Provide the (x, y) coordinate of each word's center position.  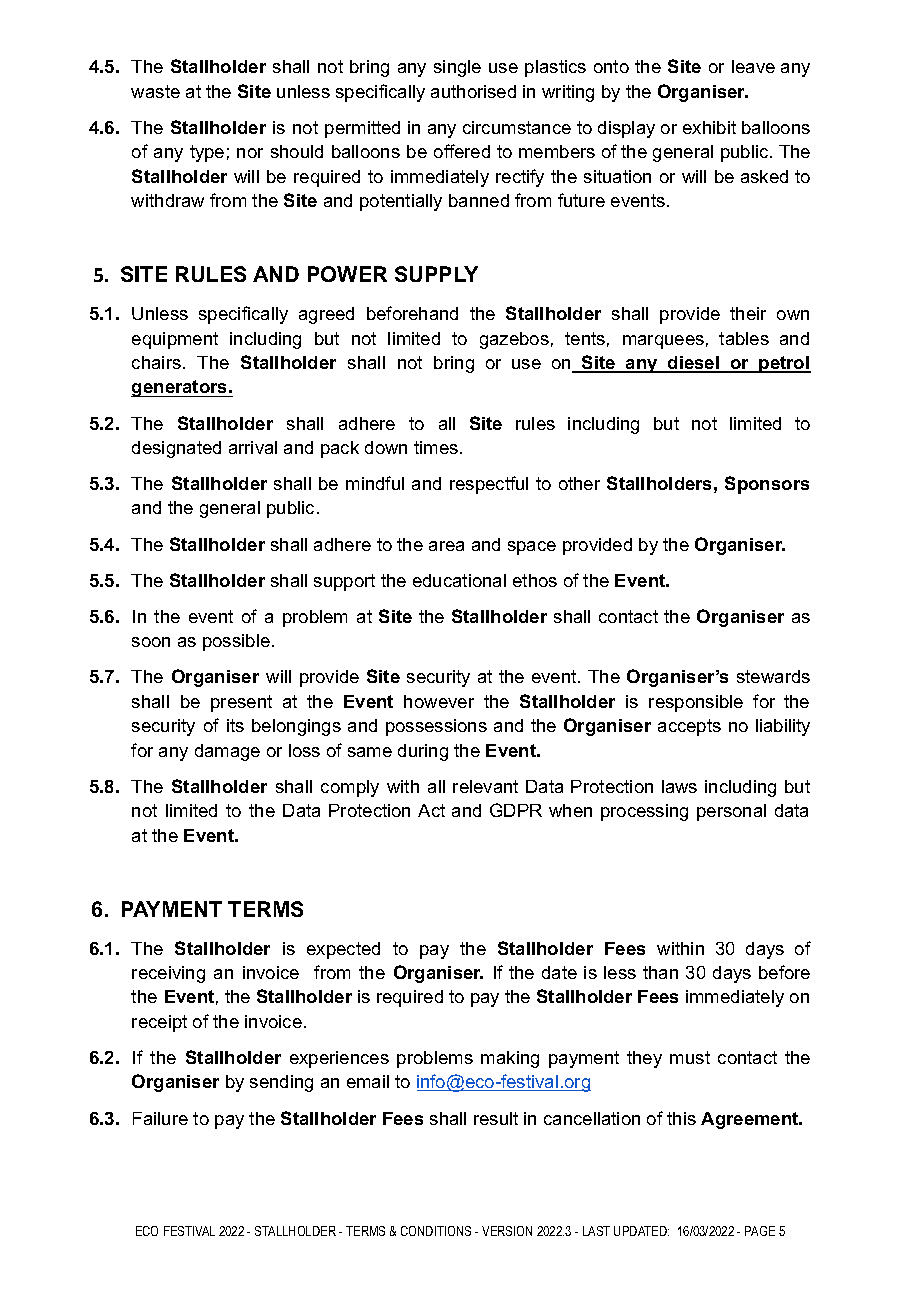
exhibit (709, 127)
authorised (473, 91)
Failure (160, 1118)
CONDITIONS (436, 1231)
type (207, 153)
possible (236, 642)
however (439, 701)
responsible (696, 703)
